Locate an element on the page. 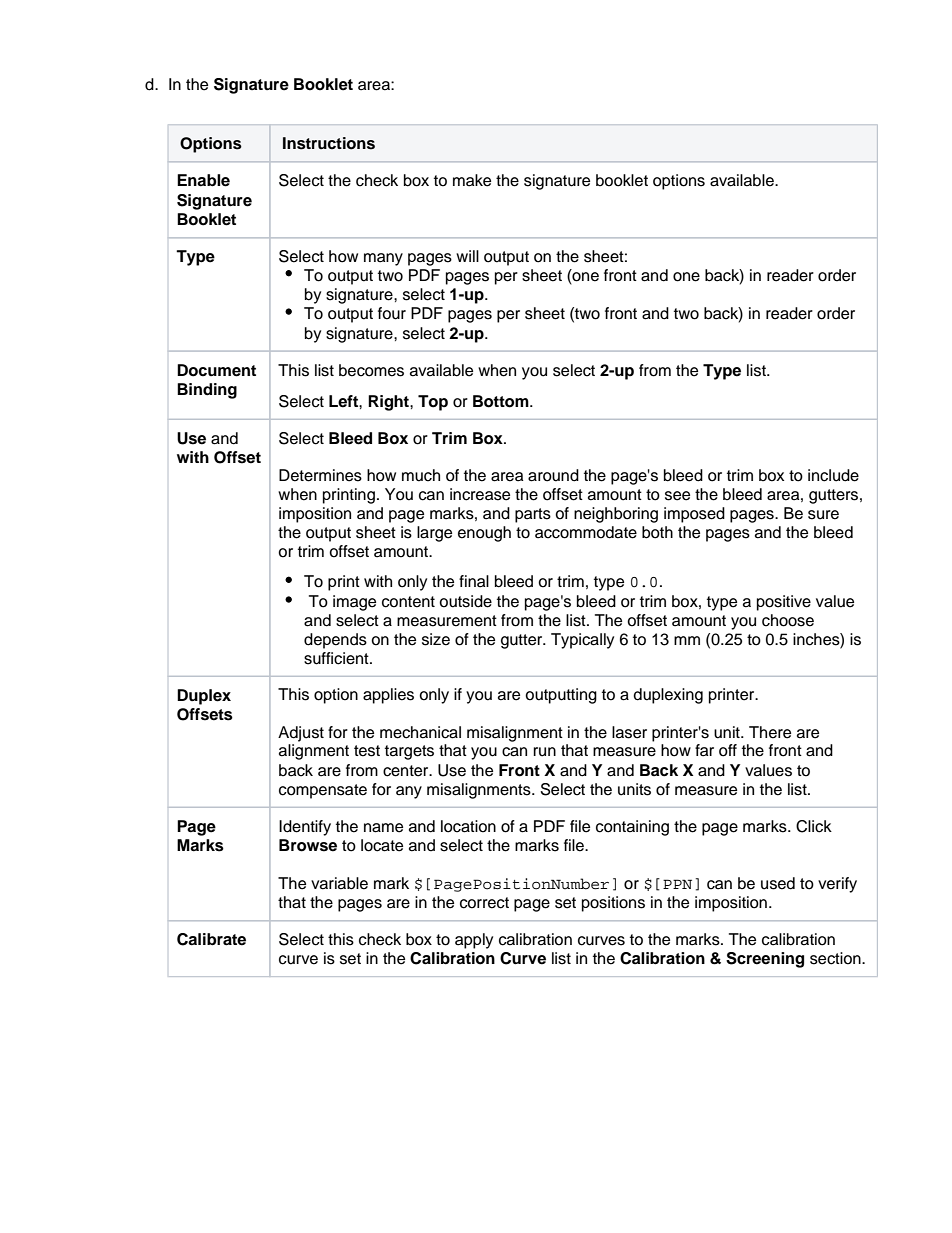 This page has height=1233, width=952. Binding is located at coordinates (207, 391).
